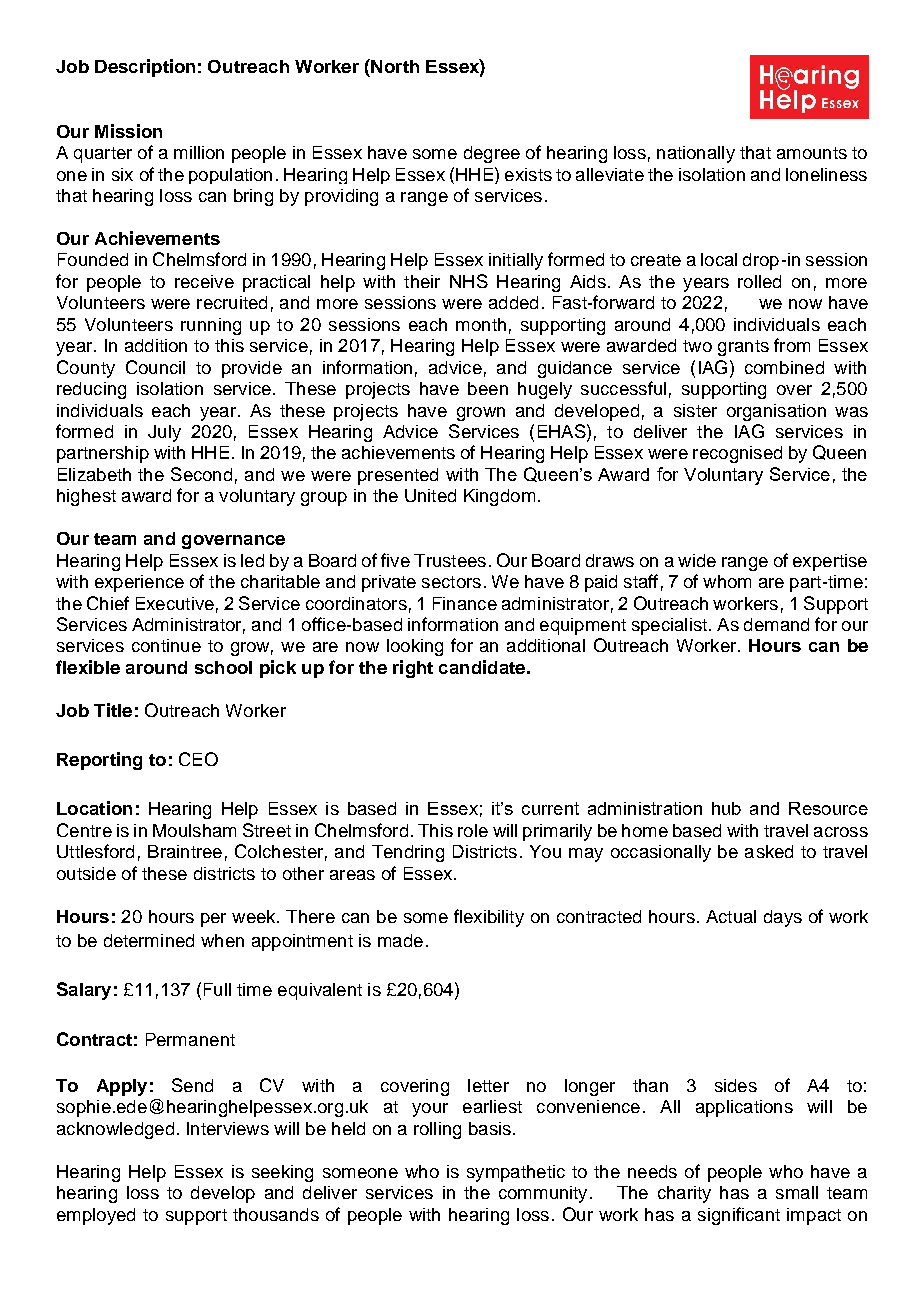 The width and height of the screenshot is (924, 1308). I want to click on Location, so click(94, 808).
